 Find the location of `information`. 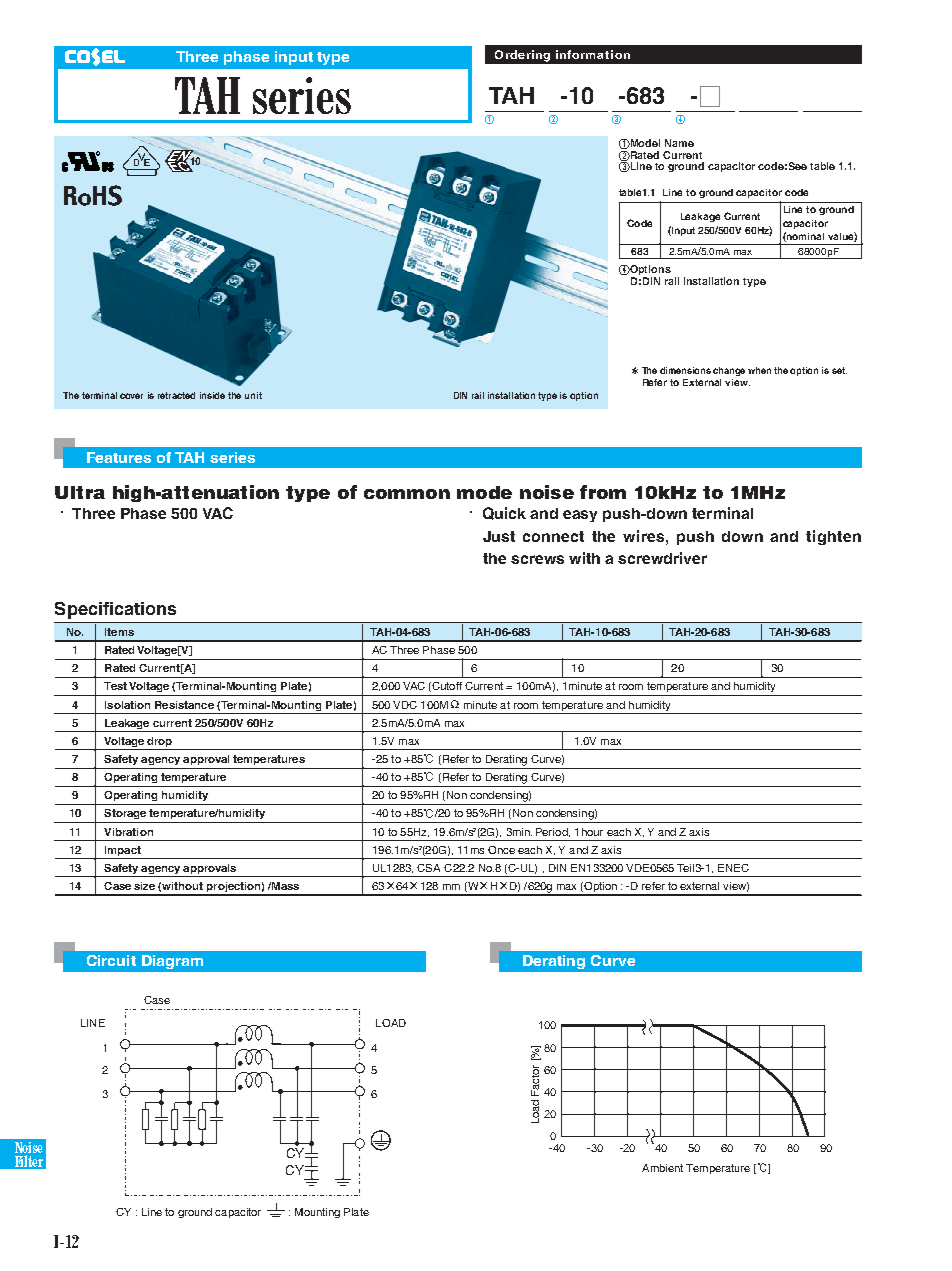

information is located at coordinates (593, 54).
